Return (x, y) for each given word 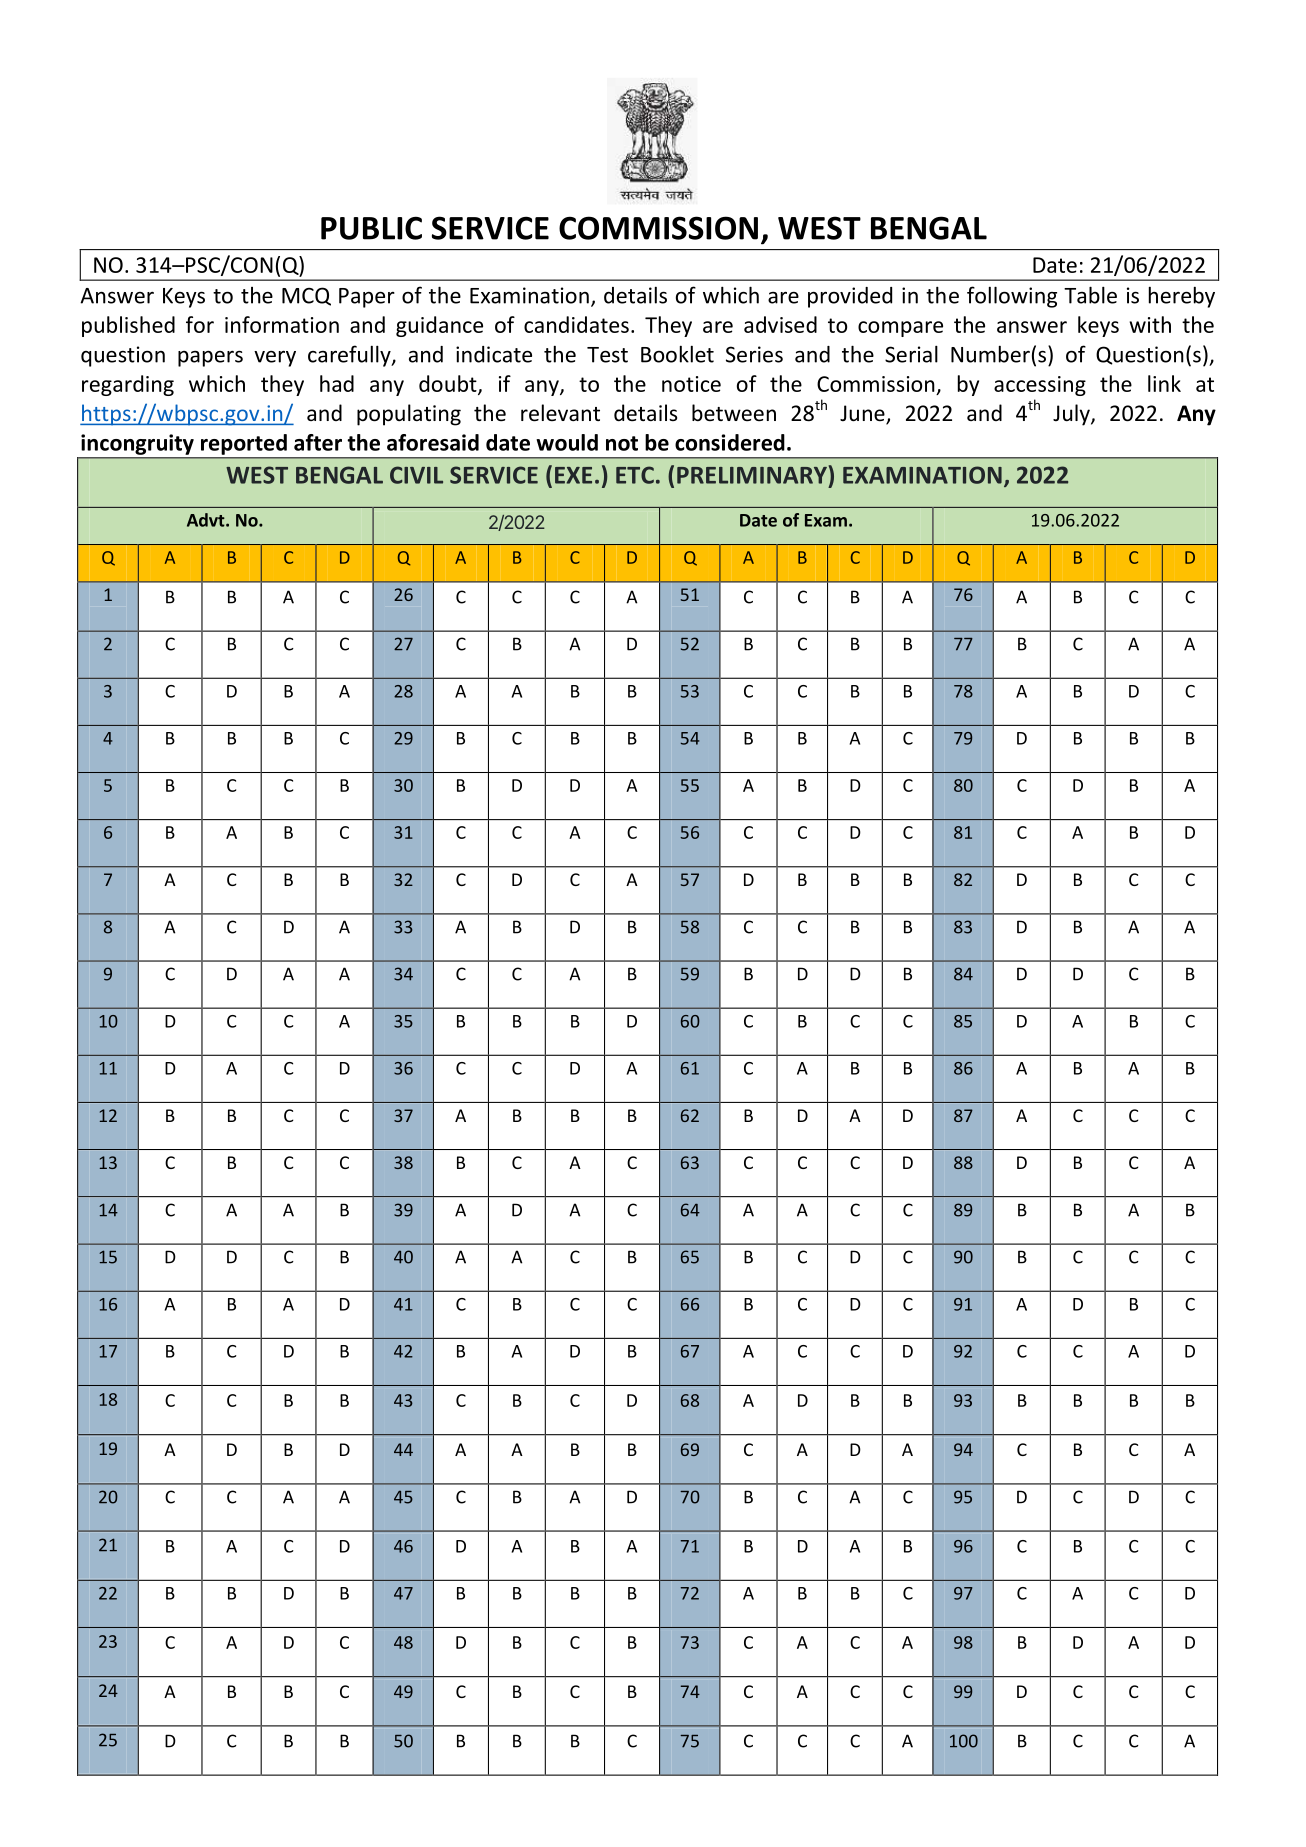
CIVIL (416, 475)
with (1150, 324)
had (337, 383)
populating (409, 415)
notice (691, 384)
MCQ (306, 296)
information (282, 324)
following (1012, 297)
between (734, 413)
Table (1090, 295)
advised (780, 324)
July (1072, 415)
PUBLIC (371, 228)
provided (850, 297)
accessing (1040, 386)
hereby (1182, 297)
